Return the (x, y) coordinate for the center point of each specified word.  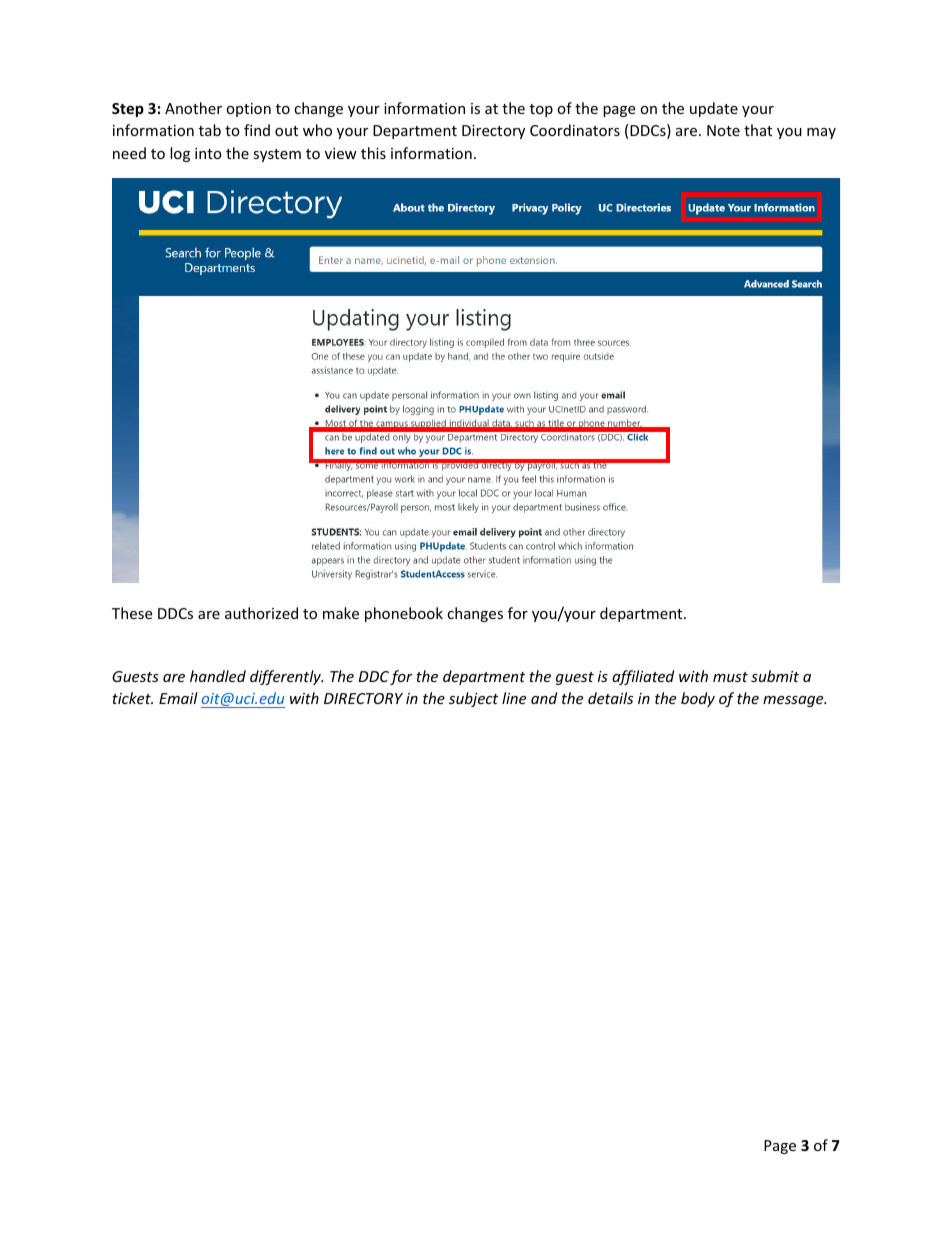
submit (775, 676)
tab (210, 130)
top (541, 110)
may (821, 133)
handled (218, 676)
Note (723, 130)
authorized (261, 613)
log (180, 154)
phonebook (404, 614)
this (373, 153)
